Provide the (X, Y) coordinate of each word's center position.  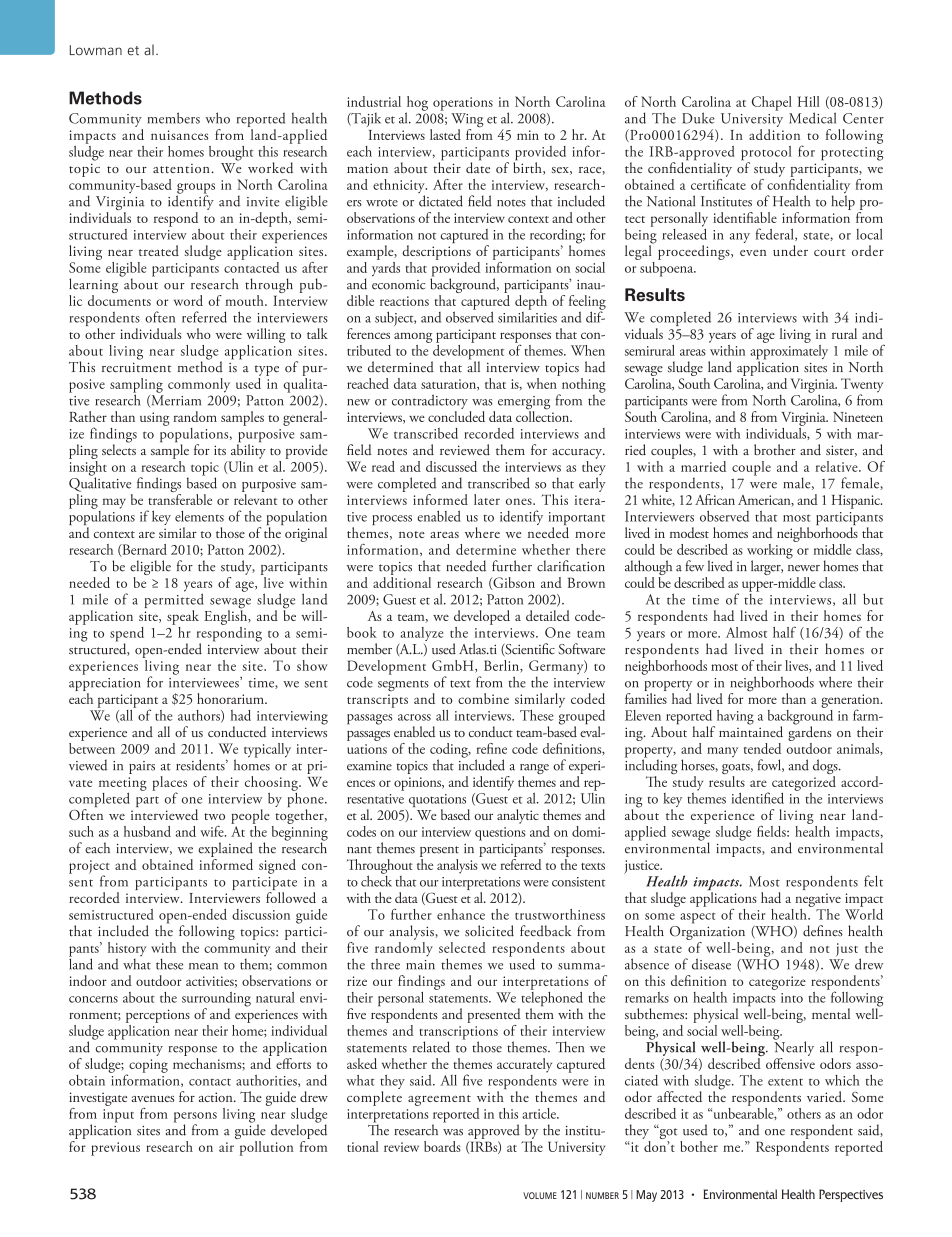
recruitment (136, 367)
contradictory (430, 401)
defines (823, 931)
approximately (789, 352)
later (487, 499)
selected (462, 947)
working (771, 551)
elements (199, 516)
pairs (142, 767)
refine (491, 748)
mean (203, 966)
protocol (766, 154)
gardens (809, 732)
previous (115, 1149)
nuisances (179, 135)
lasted (445, 134)
